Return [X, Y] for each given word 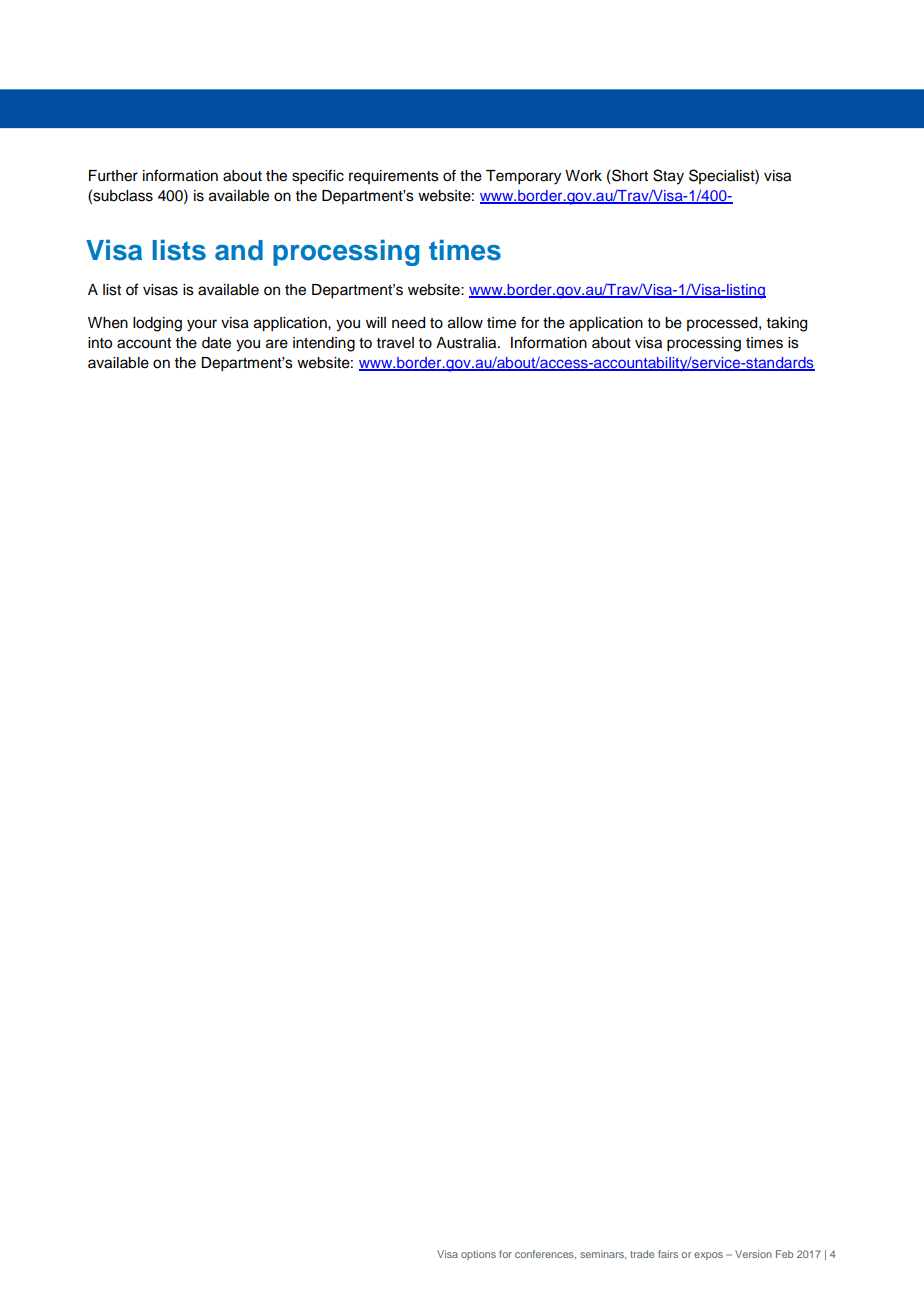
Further [113, 176]
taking [787, 324]
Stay [668, 177]
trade [642, 1254]
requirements [394, 177]
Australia [467, 343]
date [216, 343]
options [478, 1255]
